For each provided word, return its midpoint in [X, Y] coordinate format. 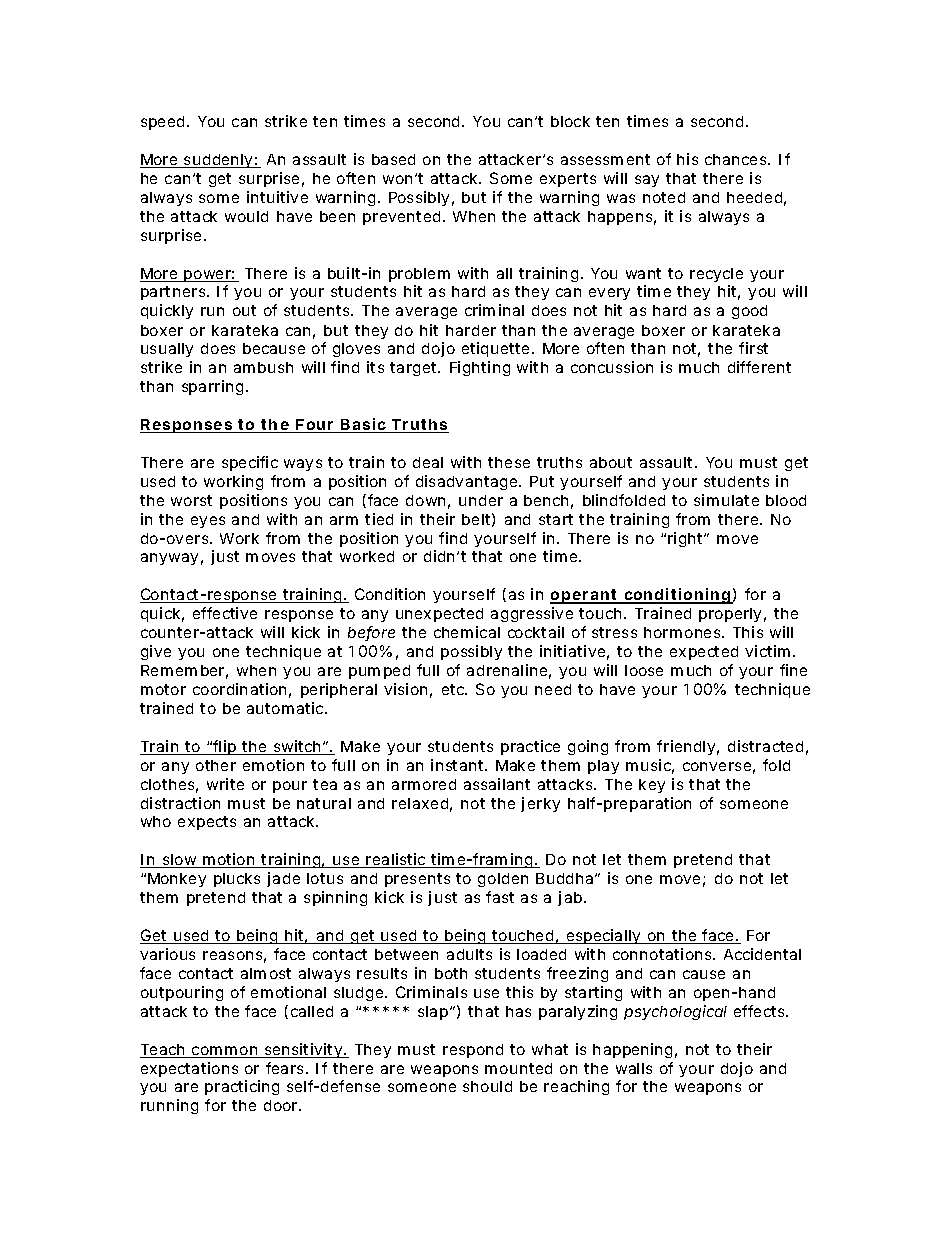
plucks [237, 880]
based [393, 159]
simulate [726, 500]
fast [500, 897]
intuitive [277, 197]
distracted [765, 746]
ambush [263, 367]
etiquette [495, 349]
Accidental [762, 954]
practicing [242, 1087]
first [753, 348]
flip [225, 747]
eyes [208, 522]
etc [454, 689]
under [481, 500]
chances [737, 159]
